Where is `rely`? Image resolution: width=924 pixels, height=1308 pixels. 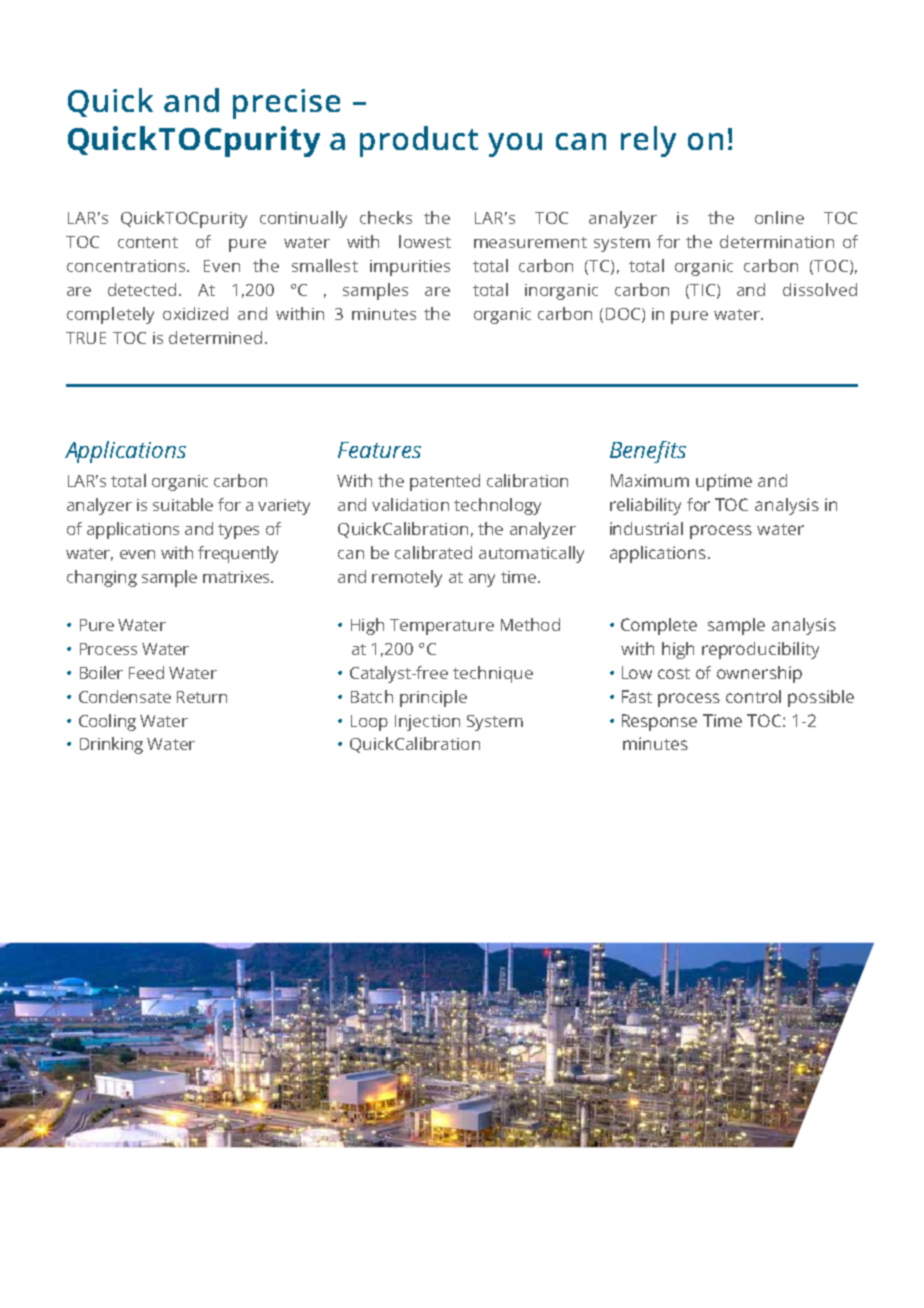 rely is located at coordinates (648, 141).
